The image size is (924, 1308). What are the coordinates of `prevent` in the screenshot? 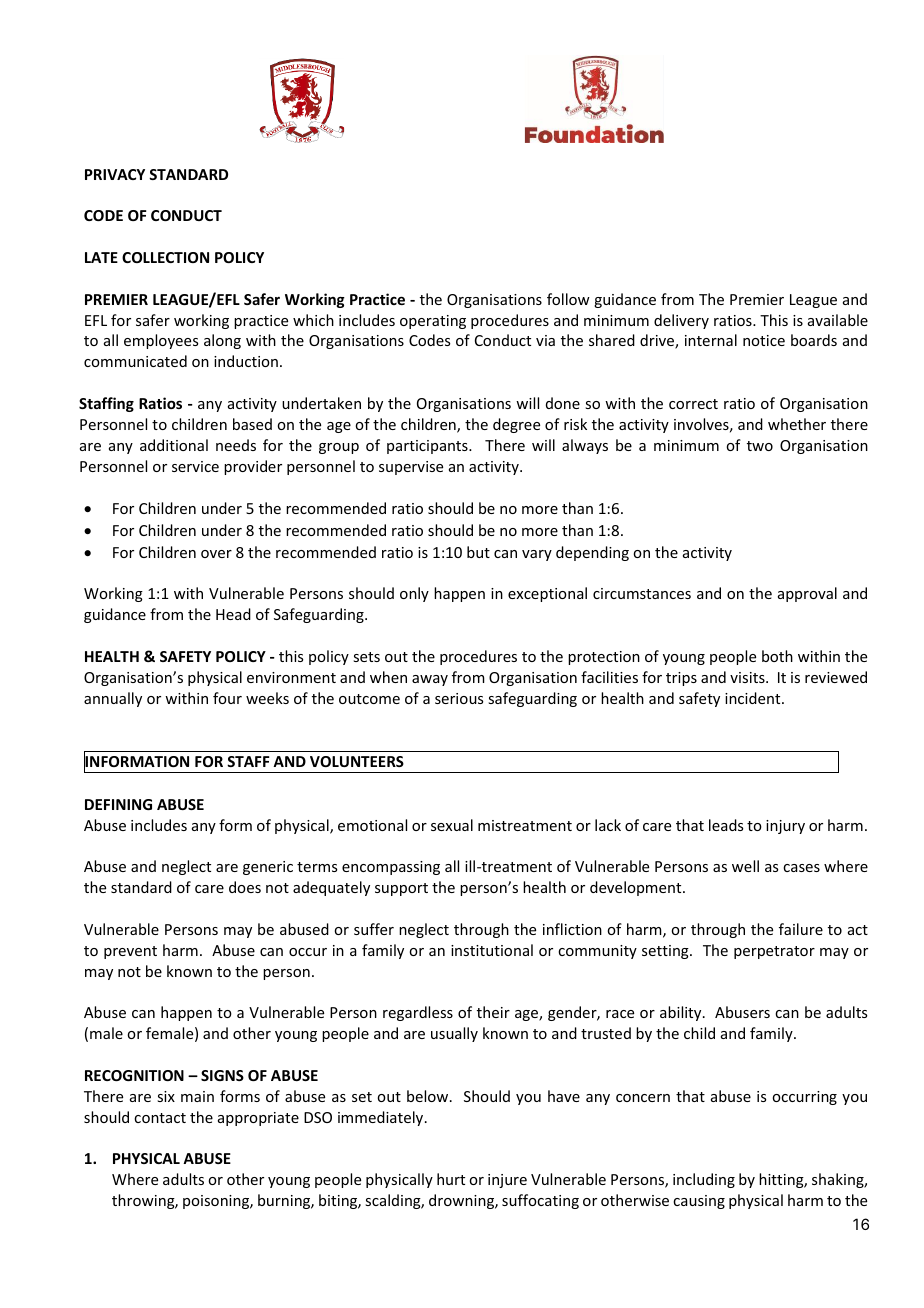 It's located at (130, 952).
